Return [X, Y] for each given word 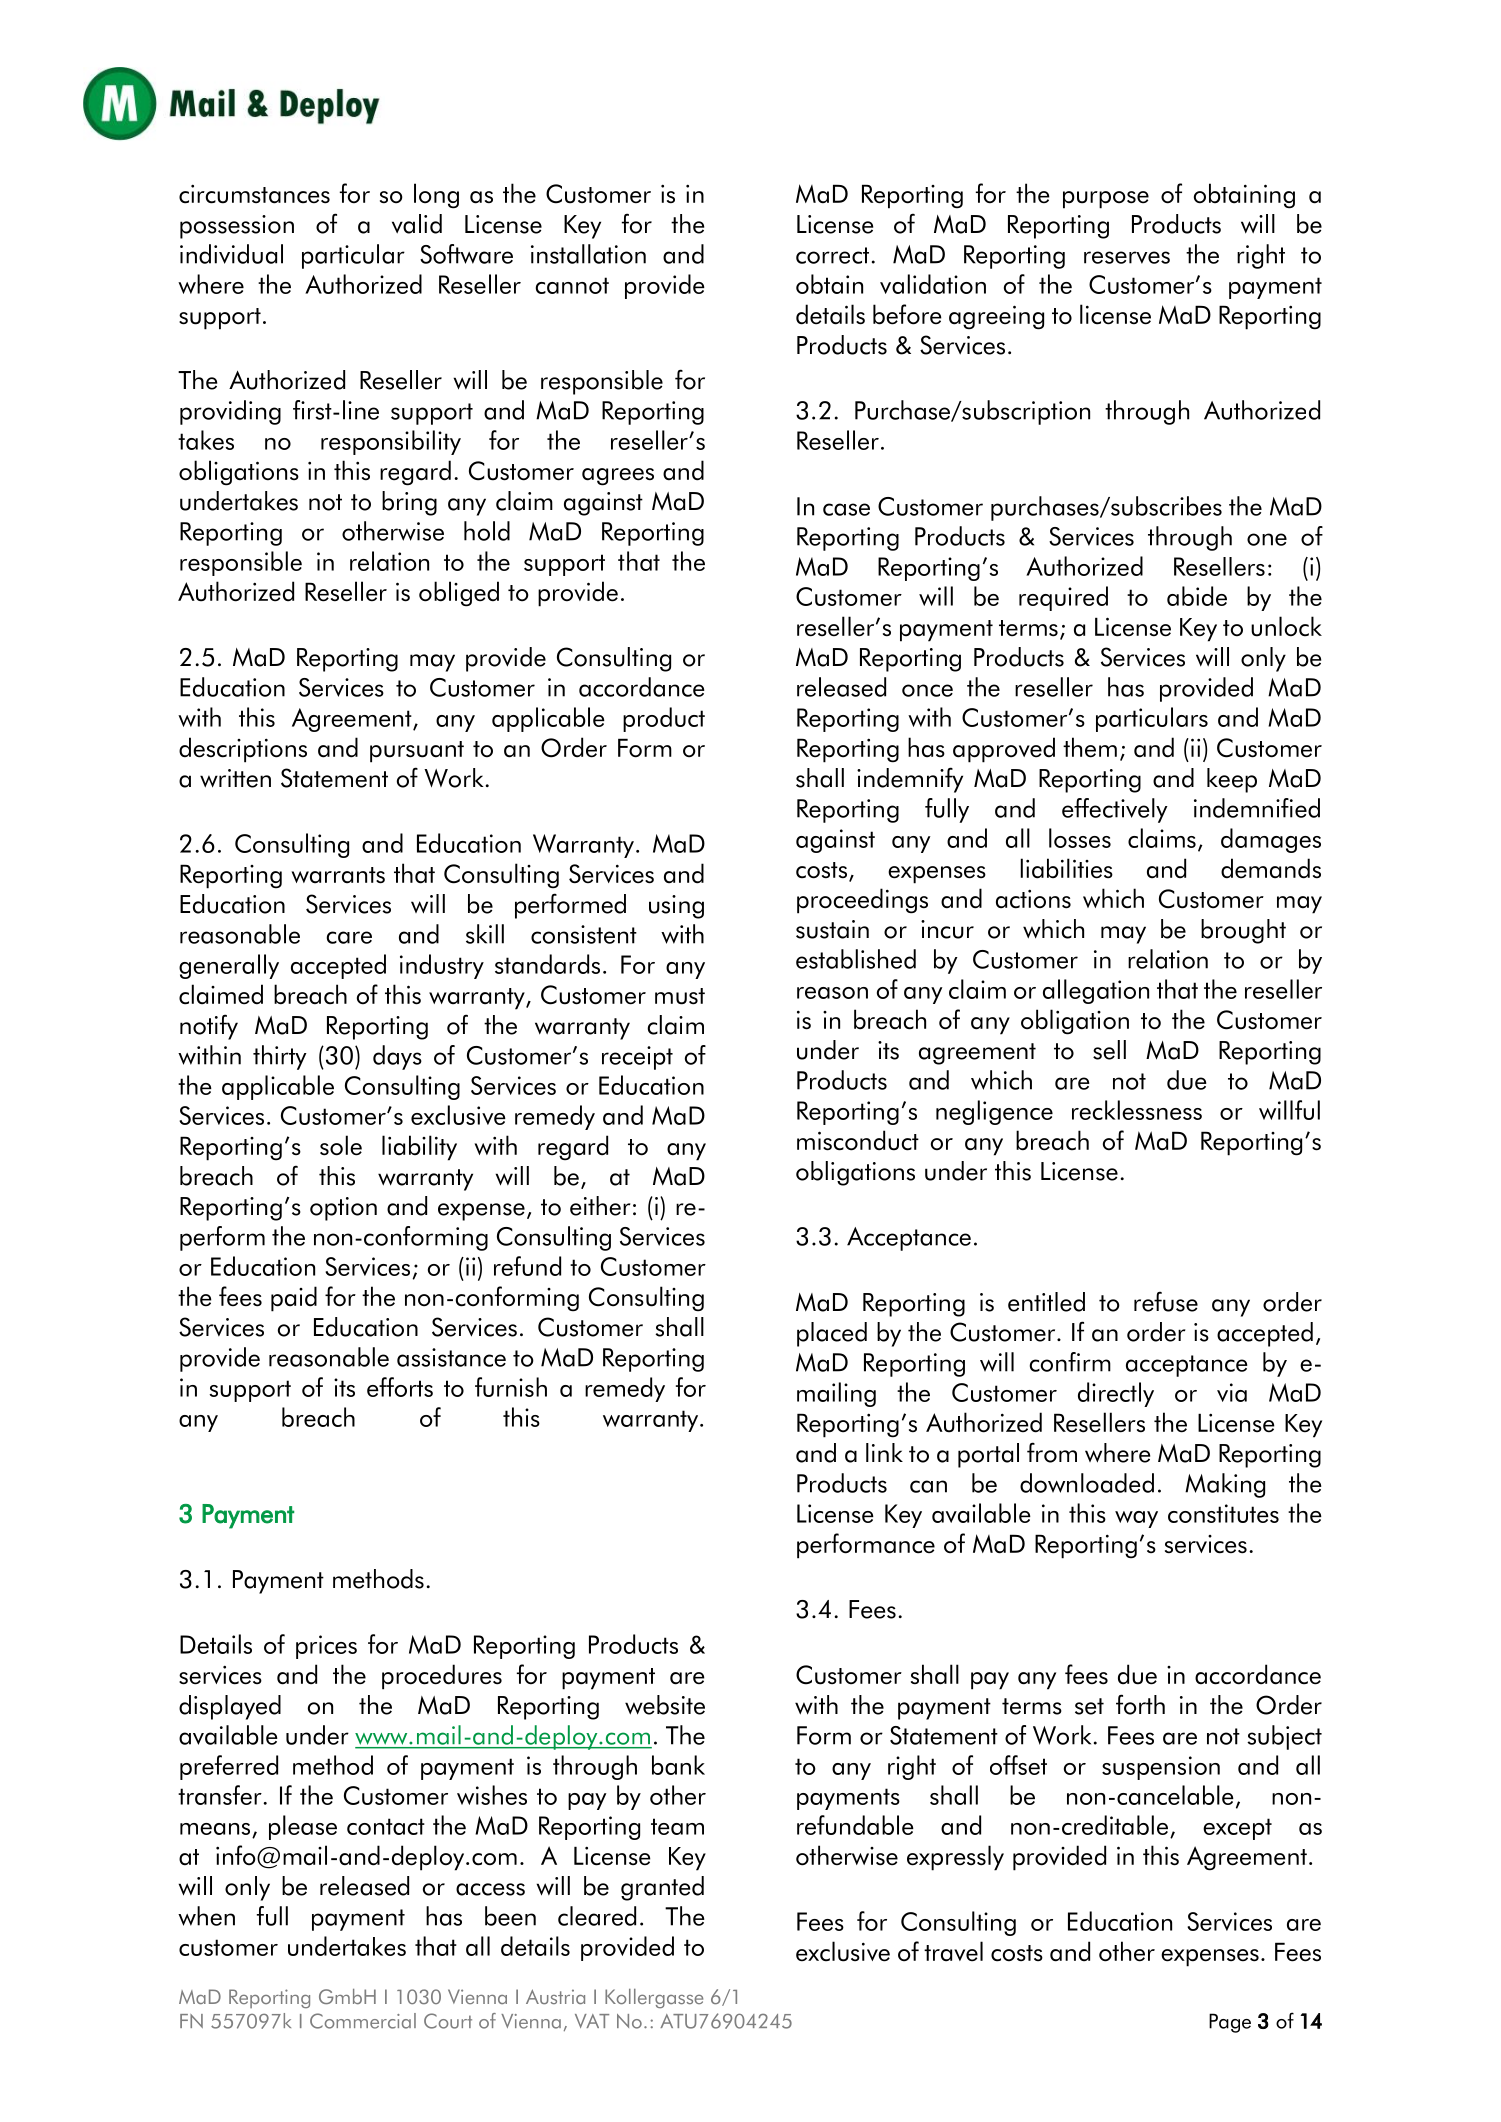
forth [1140, 1704]
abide [1197, 596]
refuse [1166, 1301]
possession [237, 227]
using [676, 907]
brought [1243, 931]
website [665, 1705]
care [349, 937]
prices [326, 1647]
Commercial [363, 2021]
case [846, 509]
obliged [459, 594]
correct [832, 255]
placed [832, 1334]
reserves [1127, 257]
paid [294, 1299]
